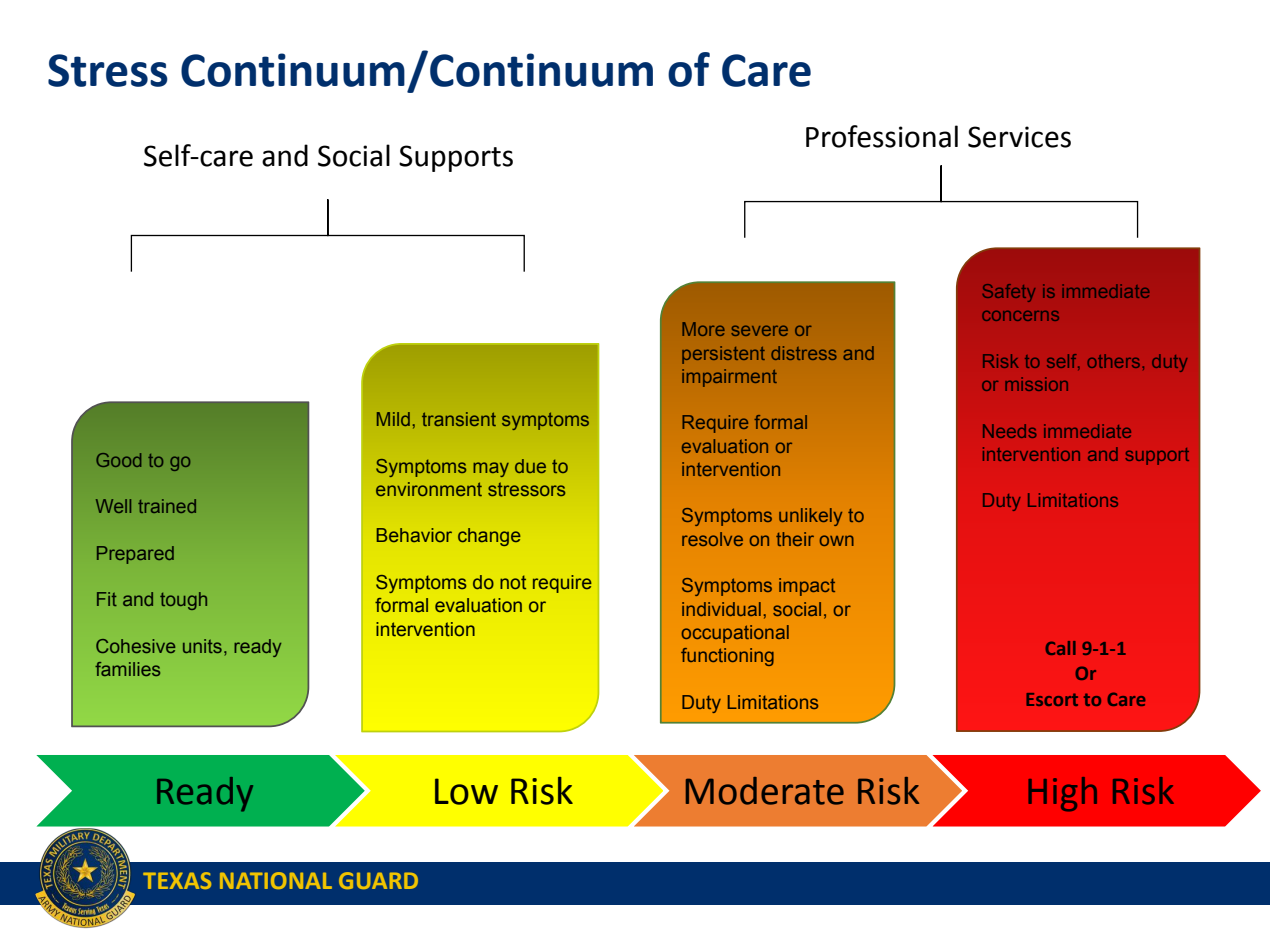 The height and width of the document is (952, 1270). Describe the element at coordinates (276, 880) in the document. I see `NATIONAL` at that location.
